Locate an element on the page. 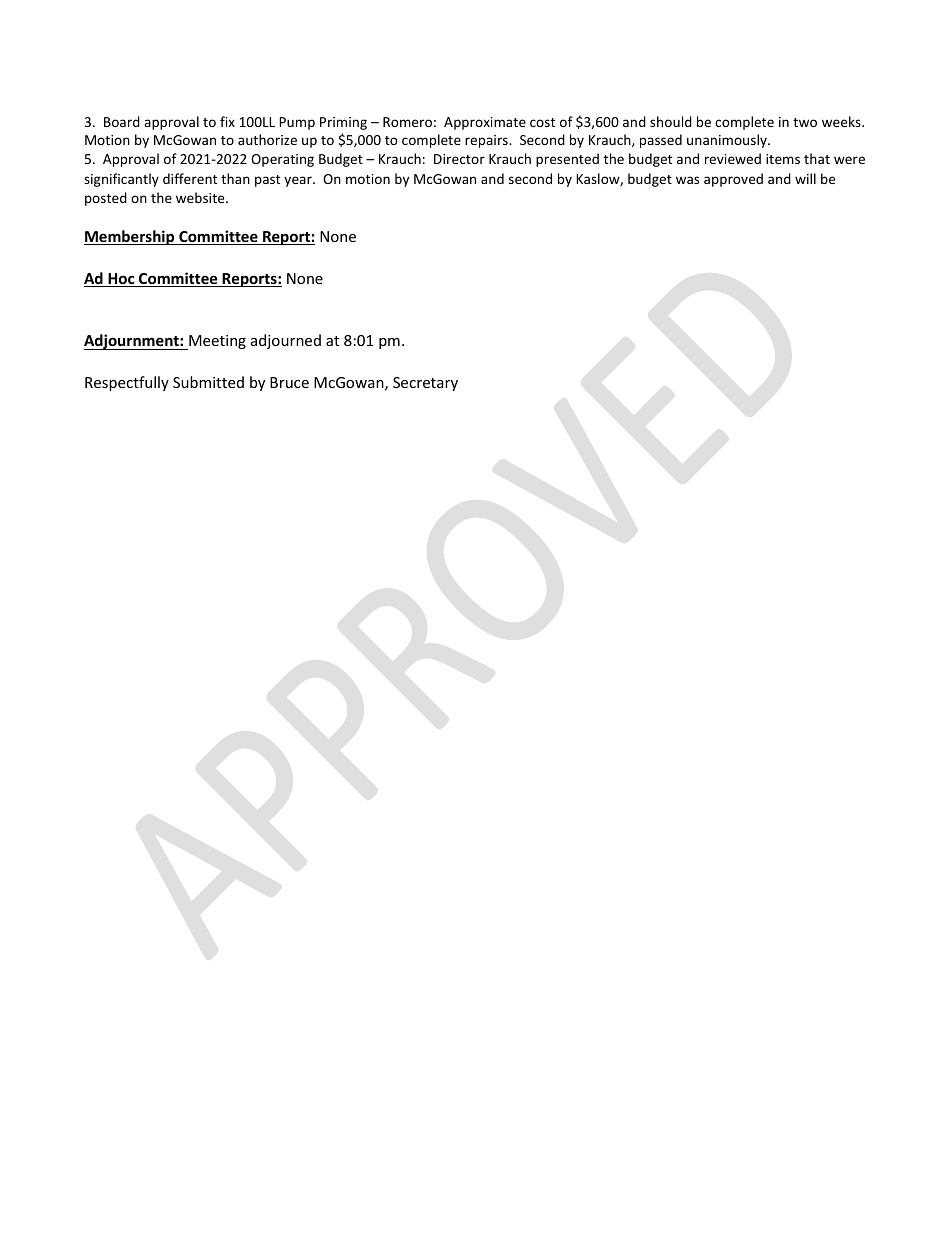 The width and height of the page is (952, 1233). Secretary is located at coordinates (425, 384).
